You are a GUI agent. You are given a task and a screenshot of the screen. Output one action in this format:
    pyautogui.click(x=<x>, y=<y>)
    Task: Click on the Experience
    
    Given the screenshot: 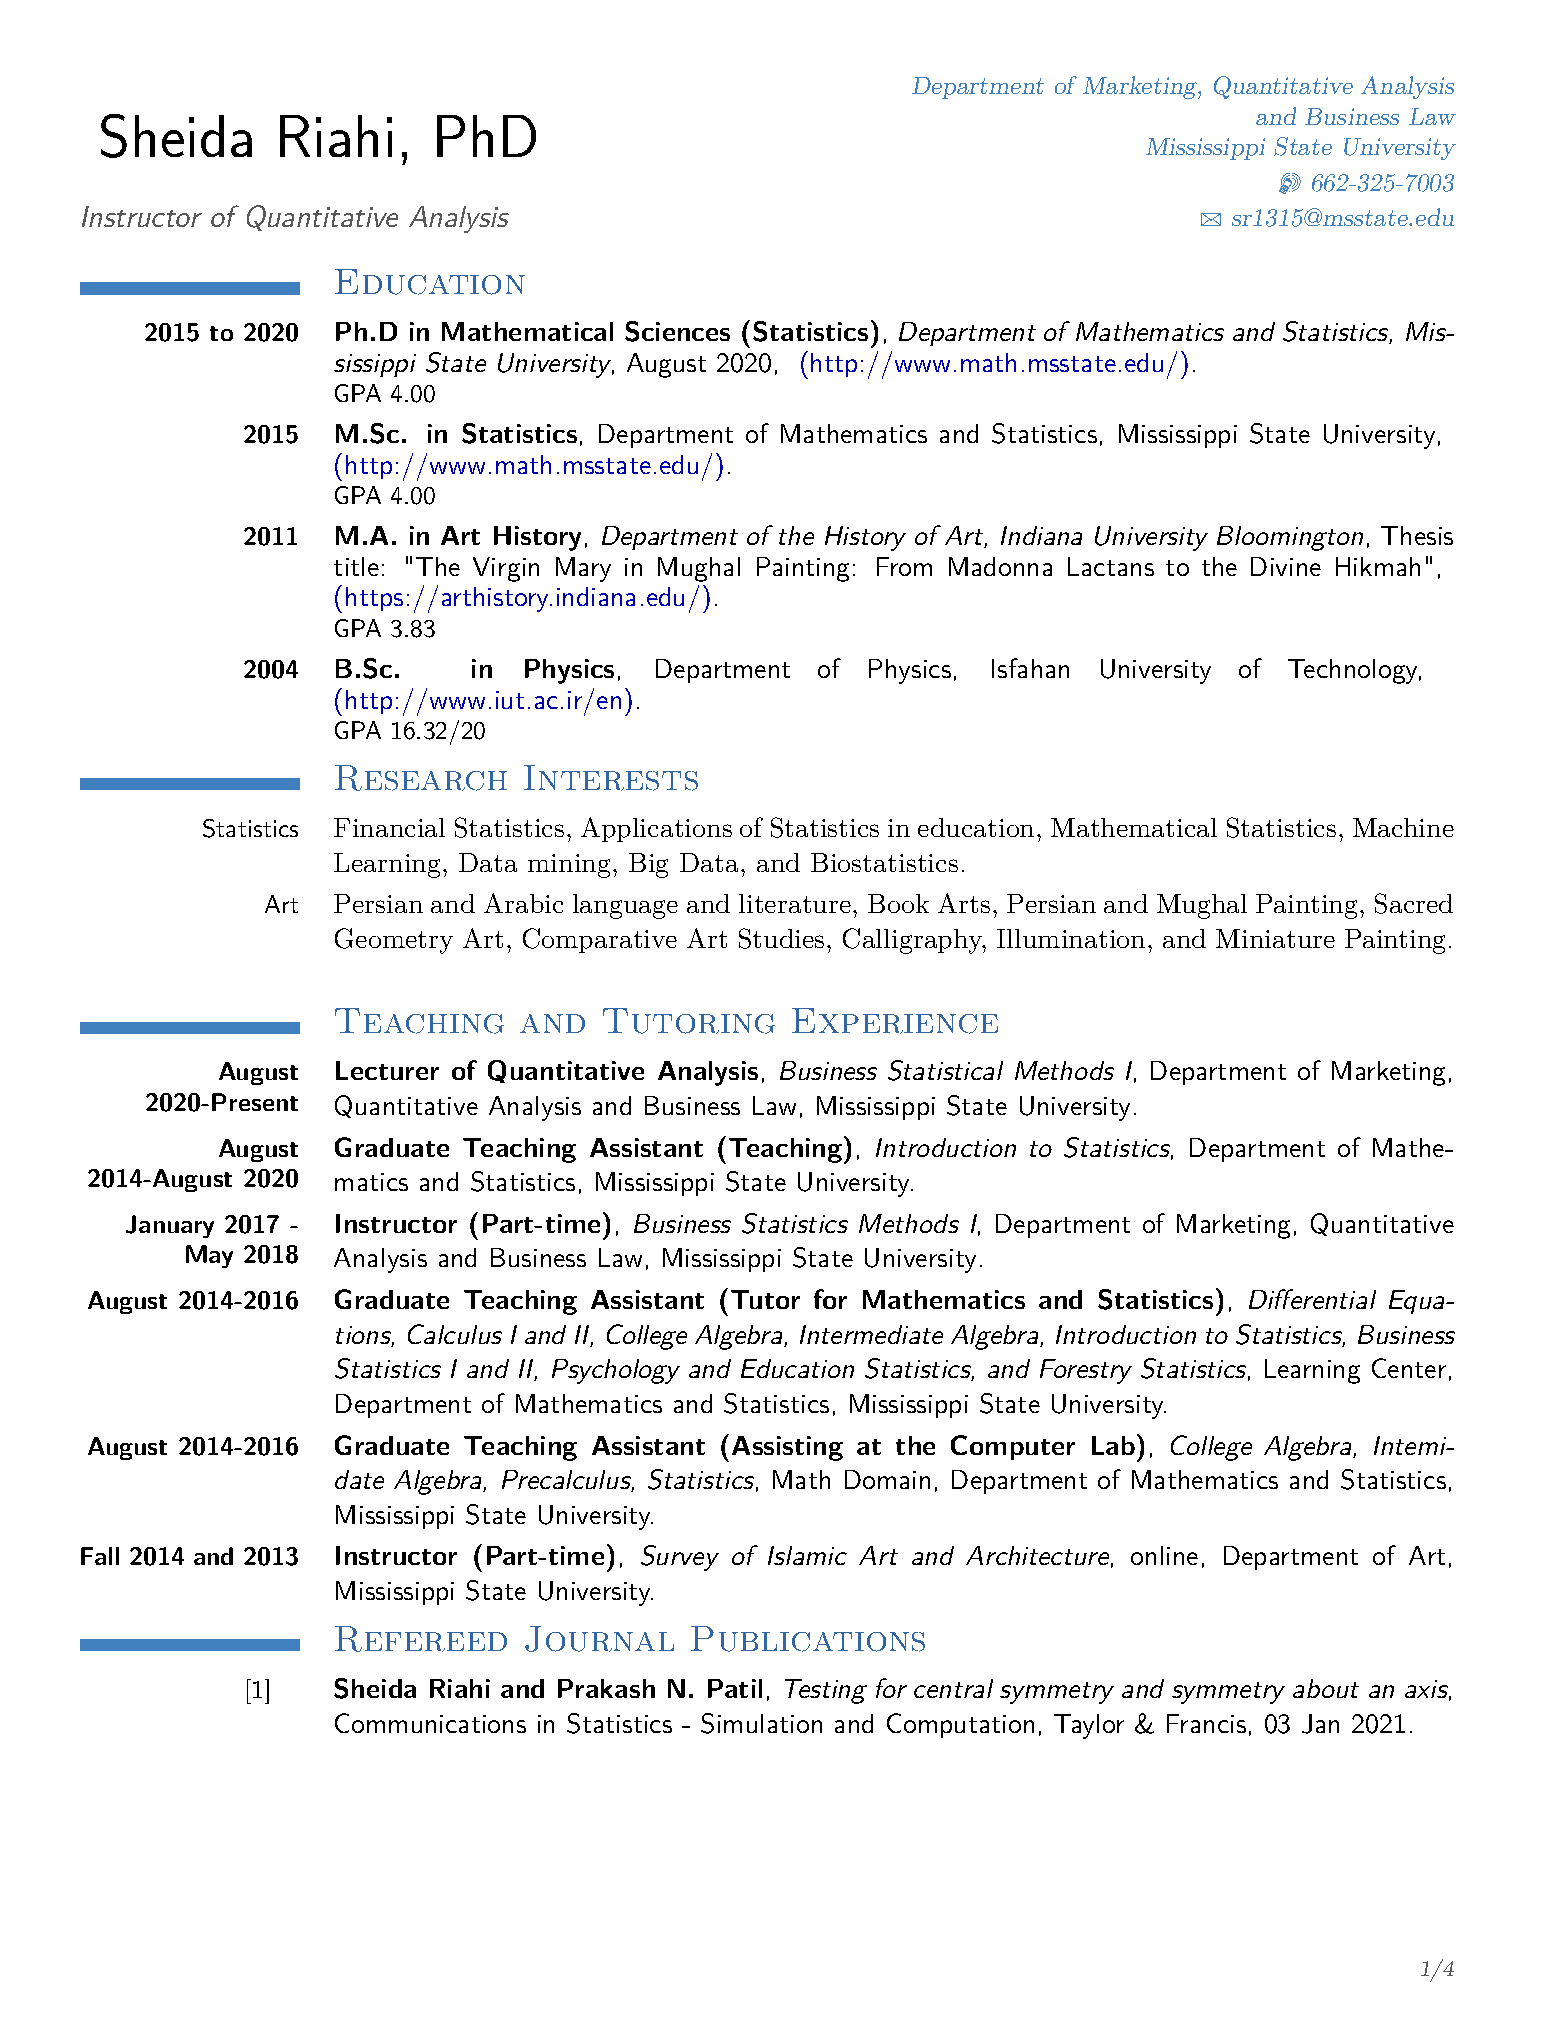 What is the action you would take?
    pyautogui.click(x=895, y=1021)
